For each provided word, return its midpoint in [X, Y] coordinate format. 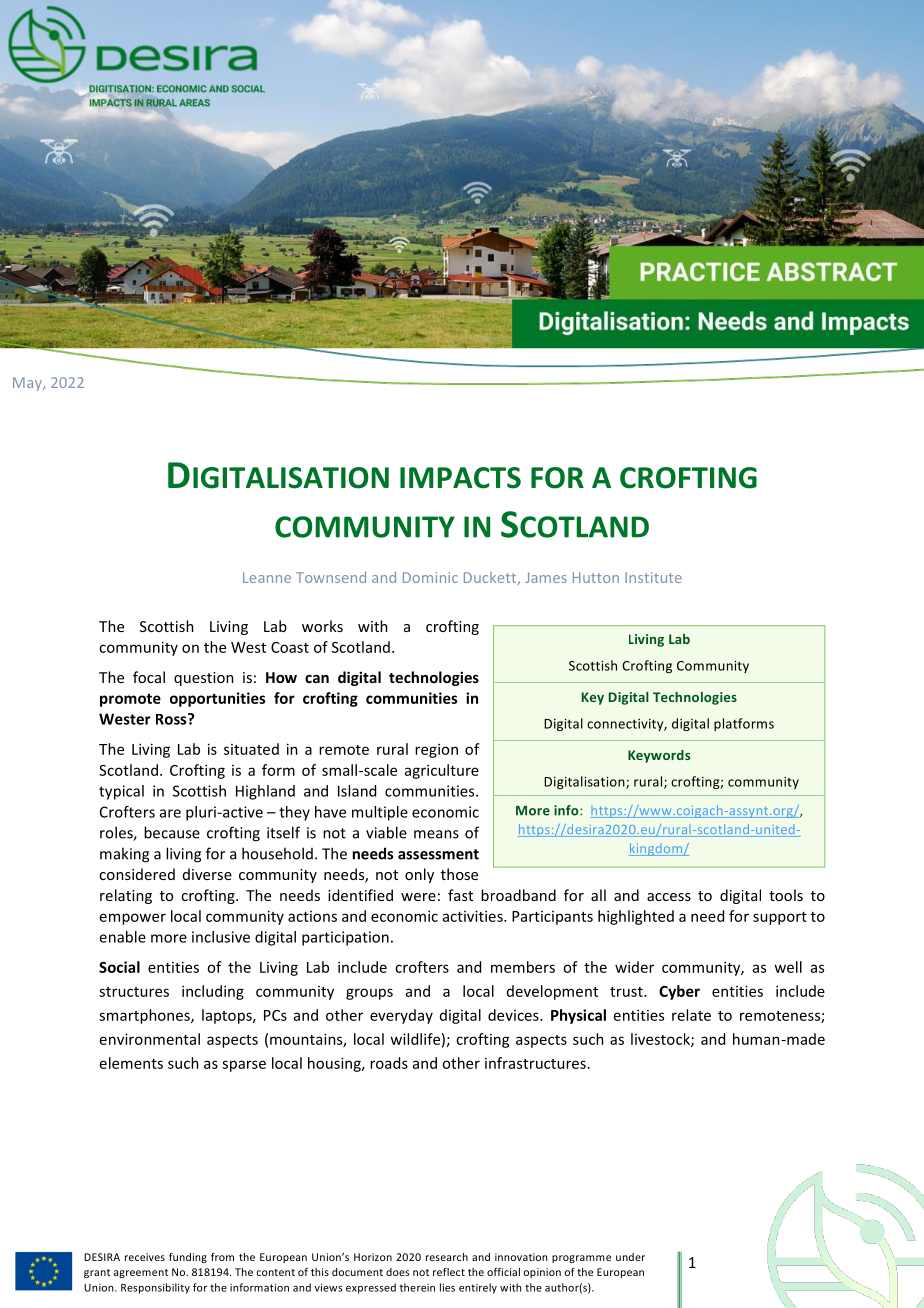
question [204, 679]
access [669, 897]
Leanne [267, 577]
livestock [661, 1040]
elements [131, 1063]
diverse [207, 874]
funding [188, 1258]
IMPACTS [460, 478]
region [436, 750]
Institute [653, 577]
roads [389, 1063]
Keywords [659, 756]
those [459, 874]
